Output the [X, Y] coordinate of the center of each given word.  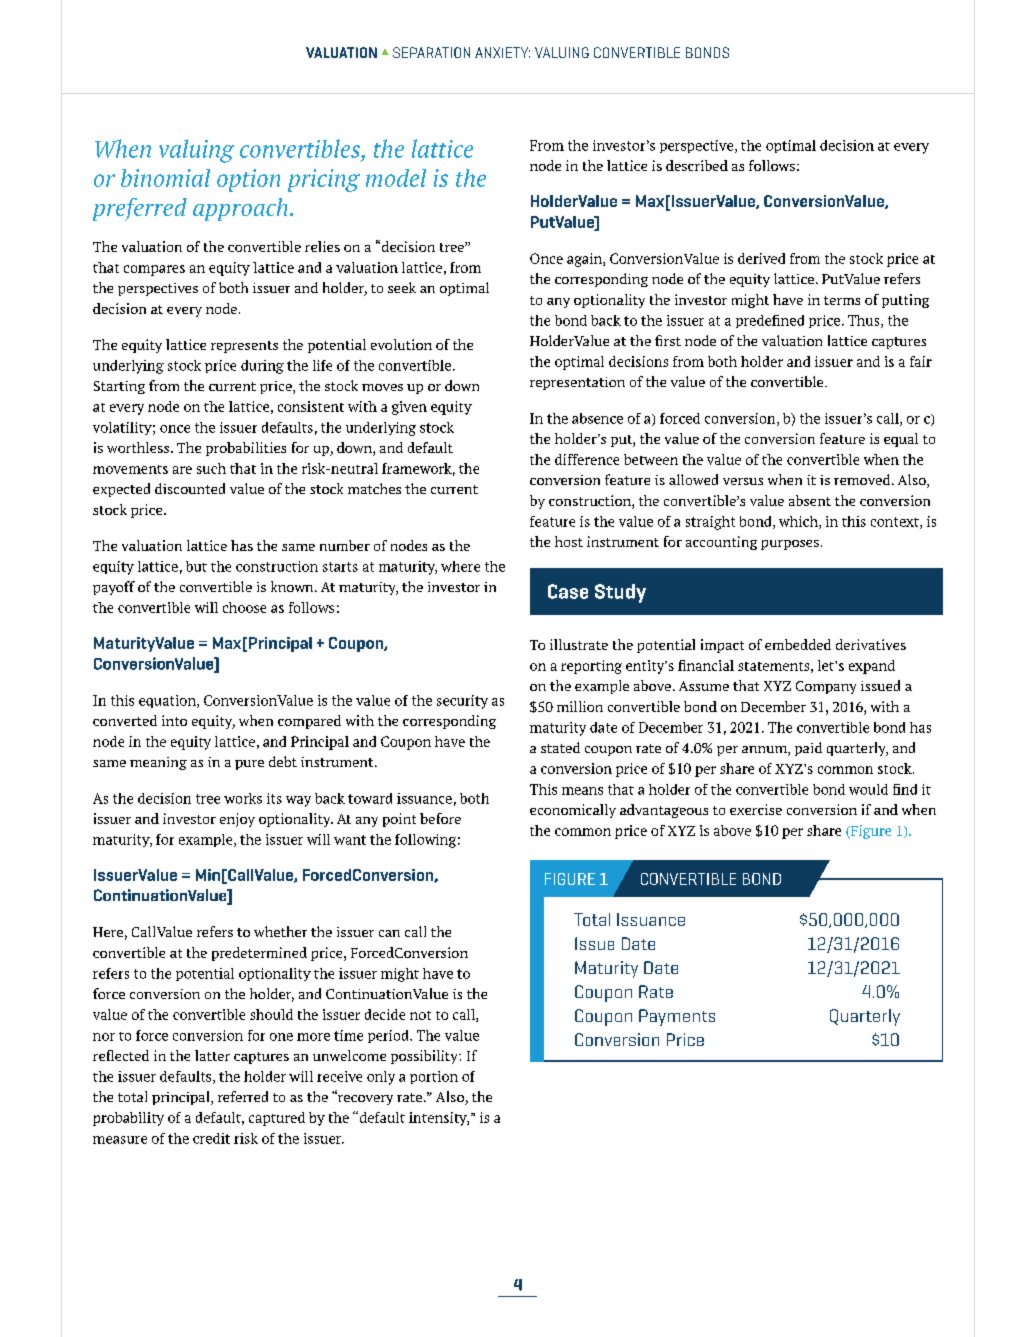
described [697, 165]
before [440, 818]
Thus [865, 321]
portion [434, 1077]
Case [568, 591]
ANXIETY [502, 52]
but [196, 566]
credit [211, 1138]
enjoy [237, 820]
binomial [165, 178]
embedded [798, 644]
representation [577, 383]
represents [244, 347]
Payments [677, 1017]
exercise [756, 809]
